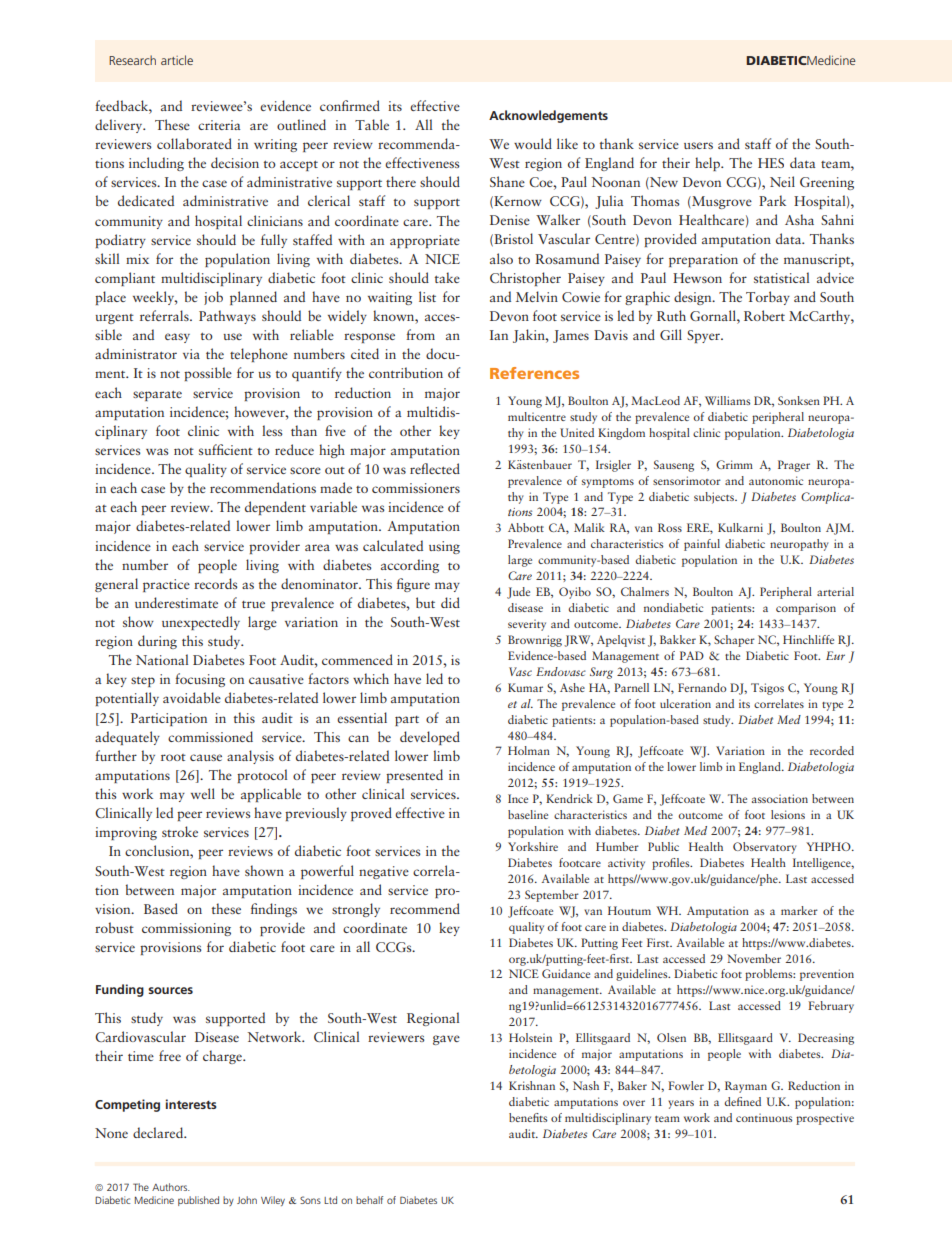 This screenshot has width=952, height=1251. I want to click on continuous, so click(764, 1118).
